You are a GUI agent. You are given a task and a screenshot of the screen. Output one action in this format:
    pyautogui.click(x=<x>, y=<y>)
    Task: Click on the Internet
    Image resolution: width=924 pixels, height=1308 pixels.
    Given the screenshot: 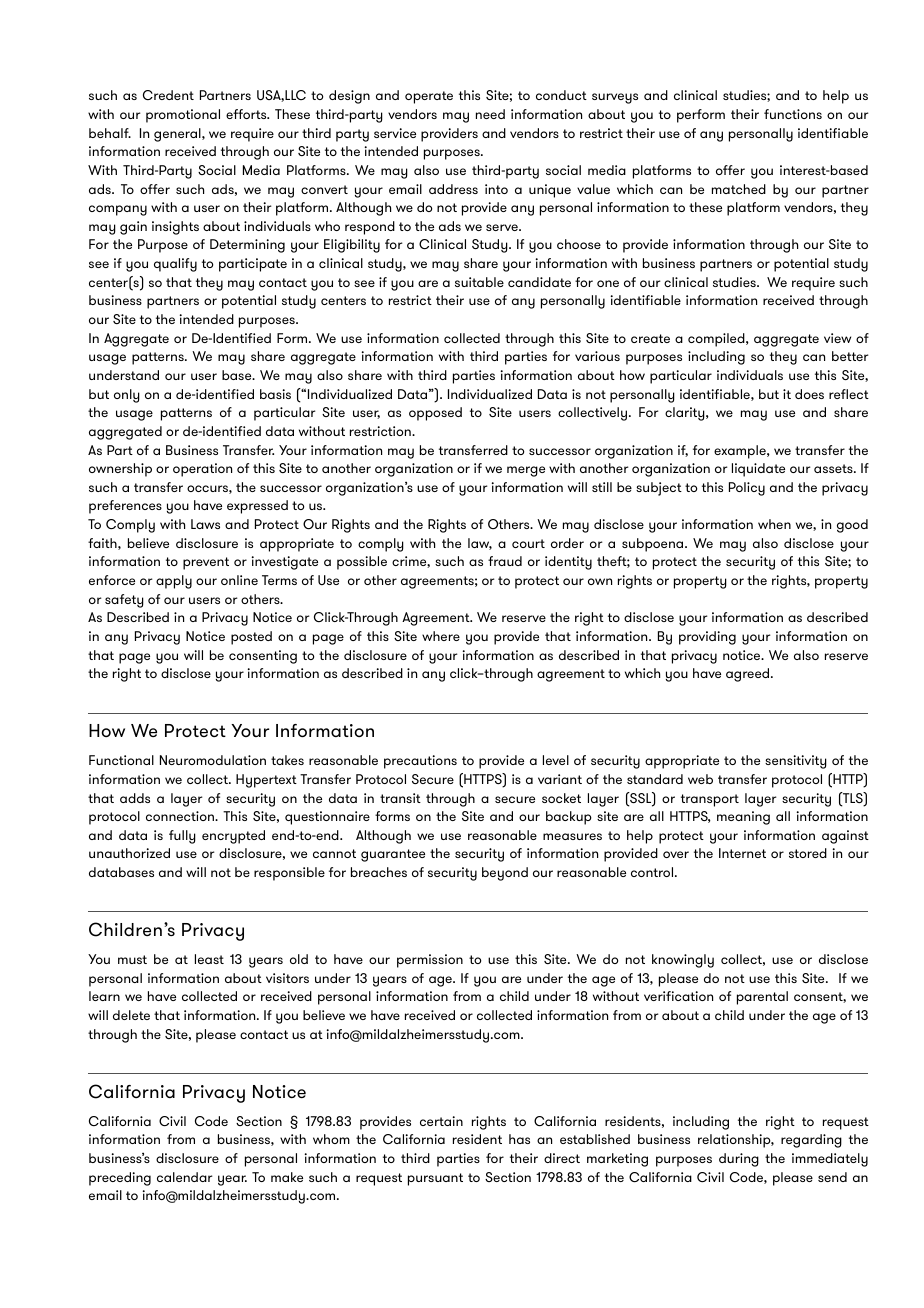 What is the action you would take?
    pyautogui.click(x=742, y=853)
